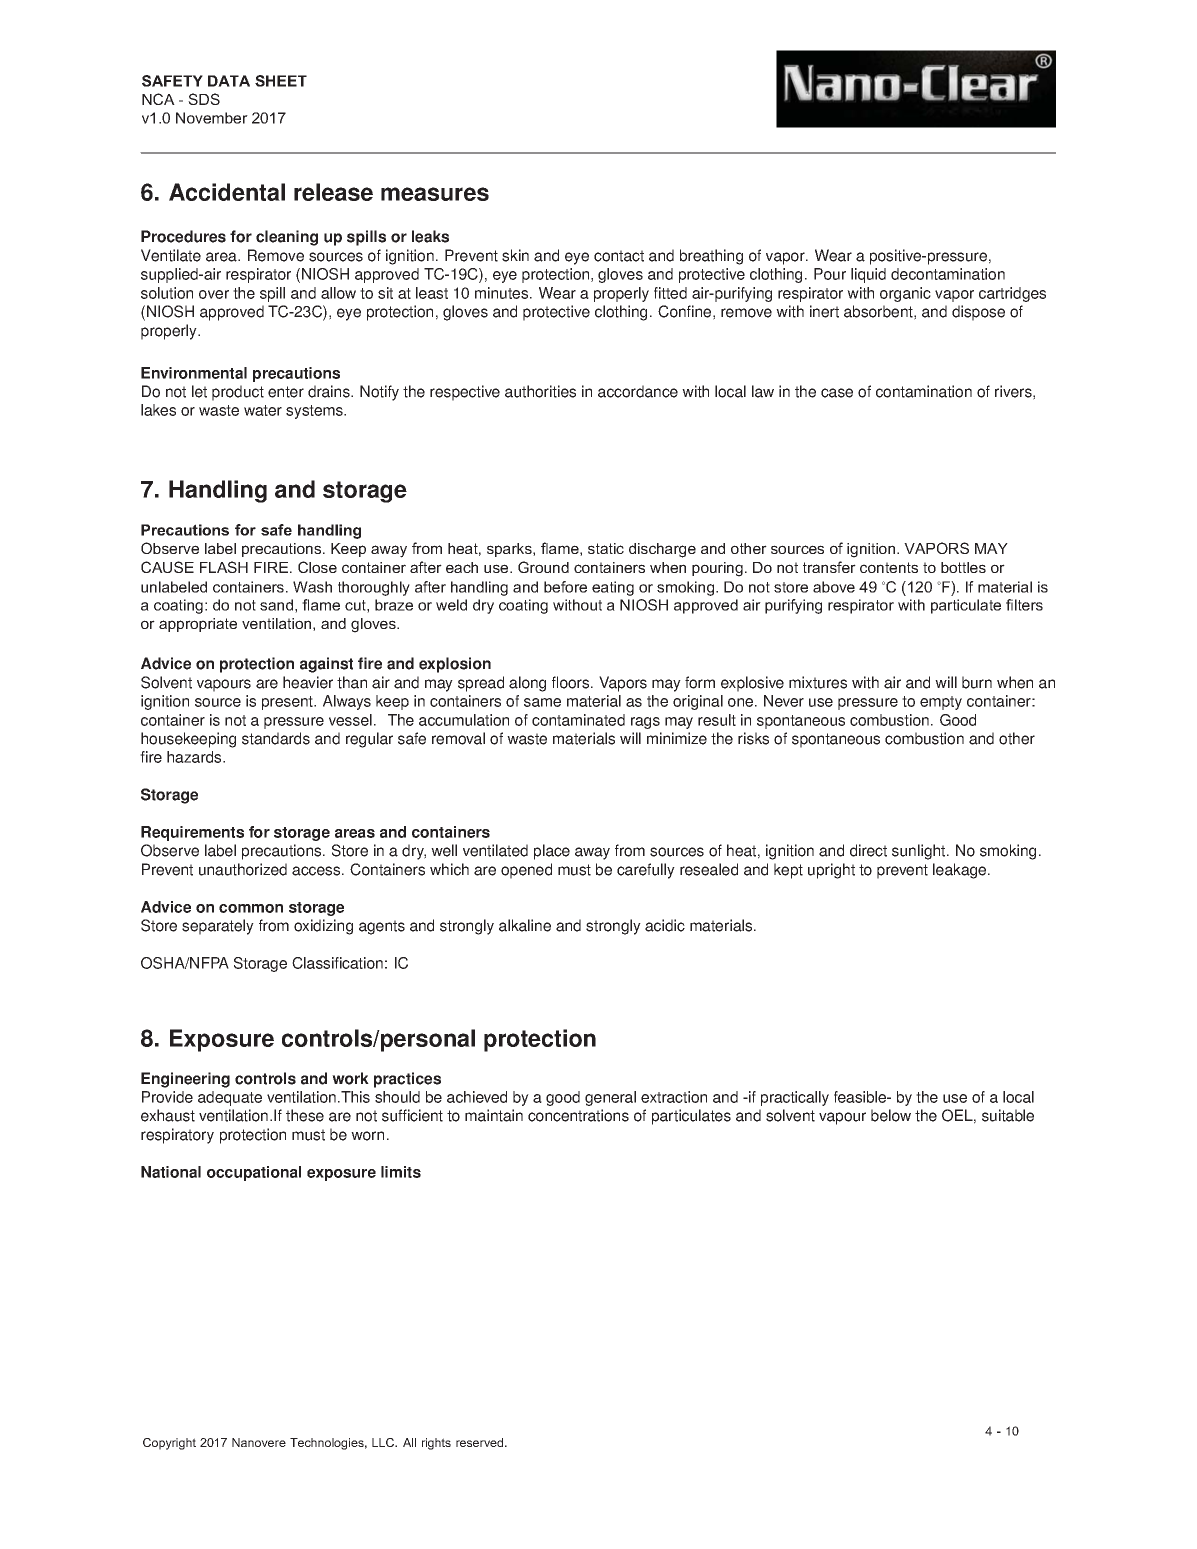 This page has height=1549, width=1197. Describe the element at coordinates (578, 1115) in the page. I see `concentrations` at that location.
